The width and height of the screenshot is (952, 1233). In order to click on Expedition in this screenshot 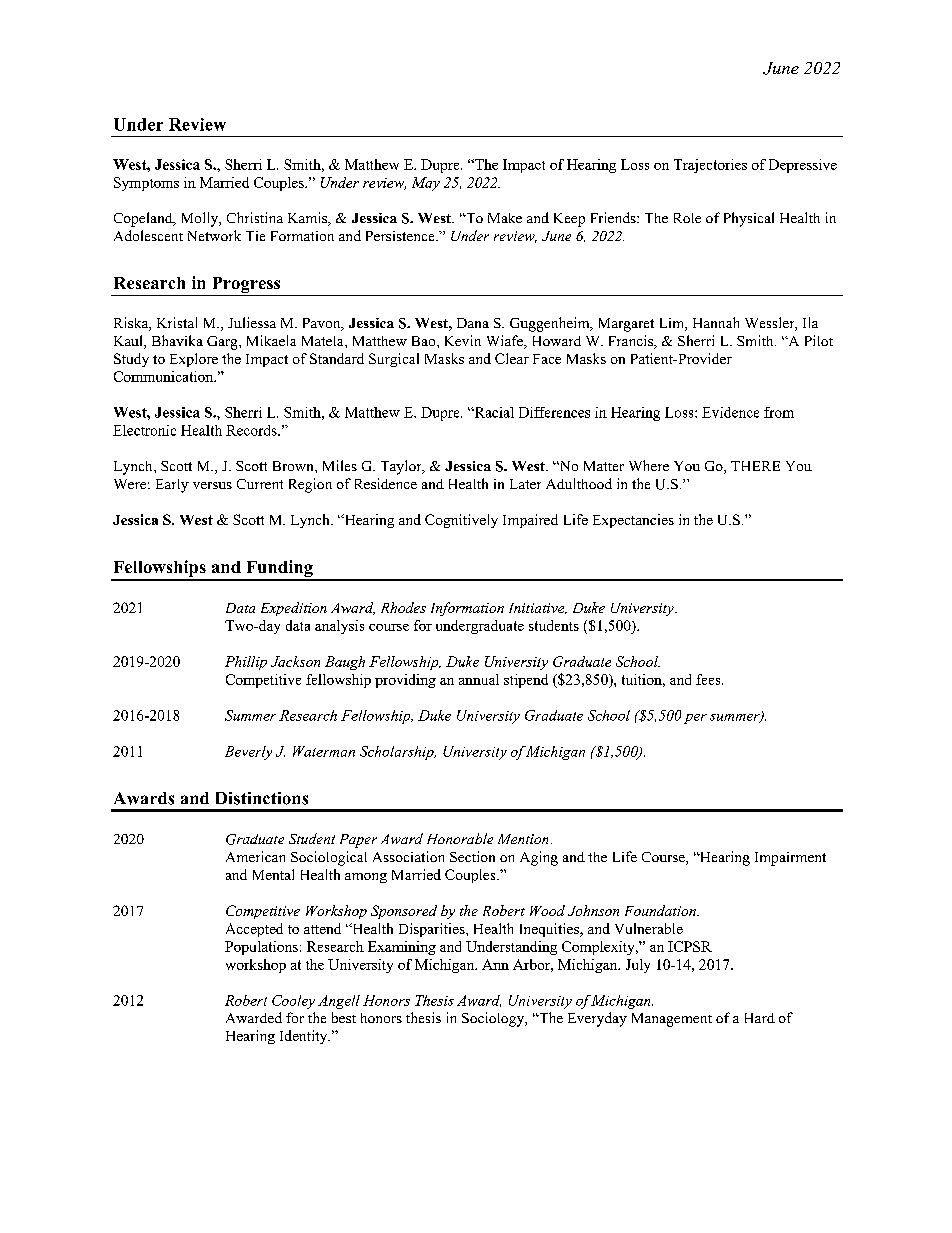, I will do `click(294, 609)`.
